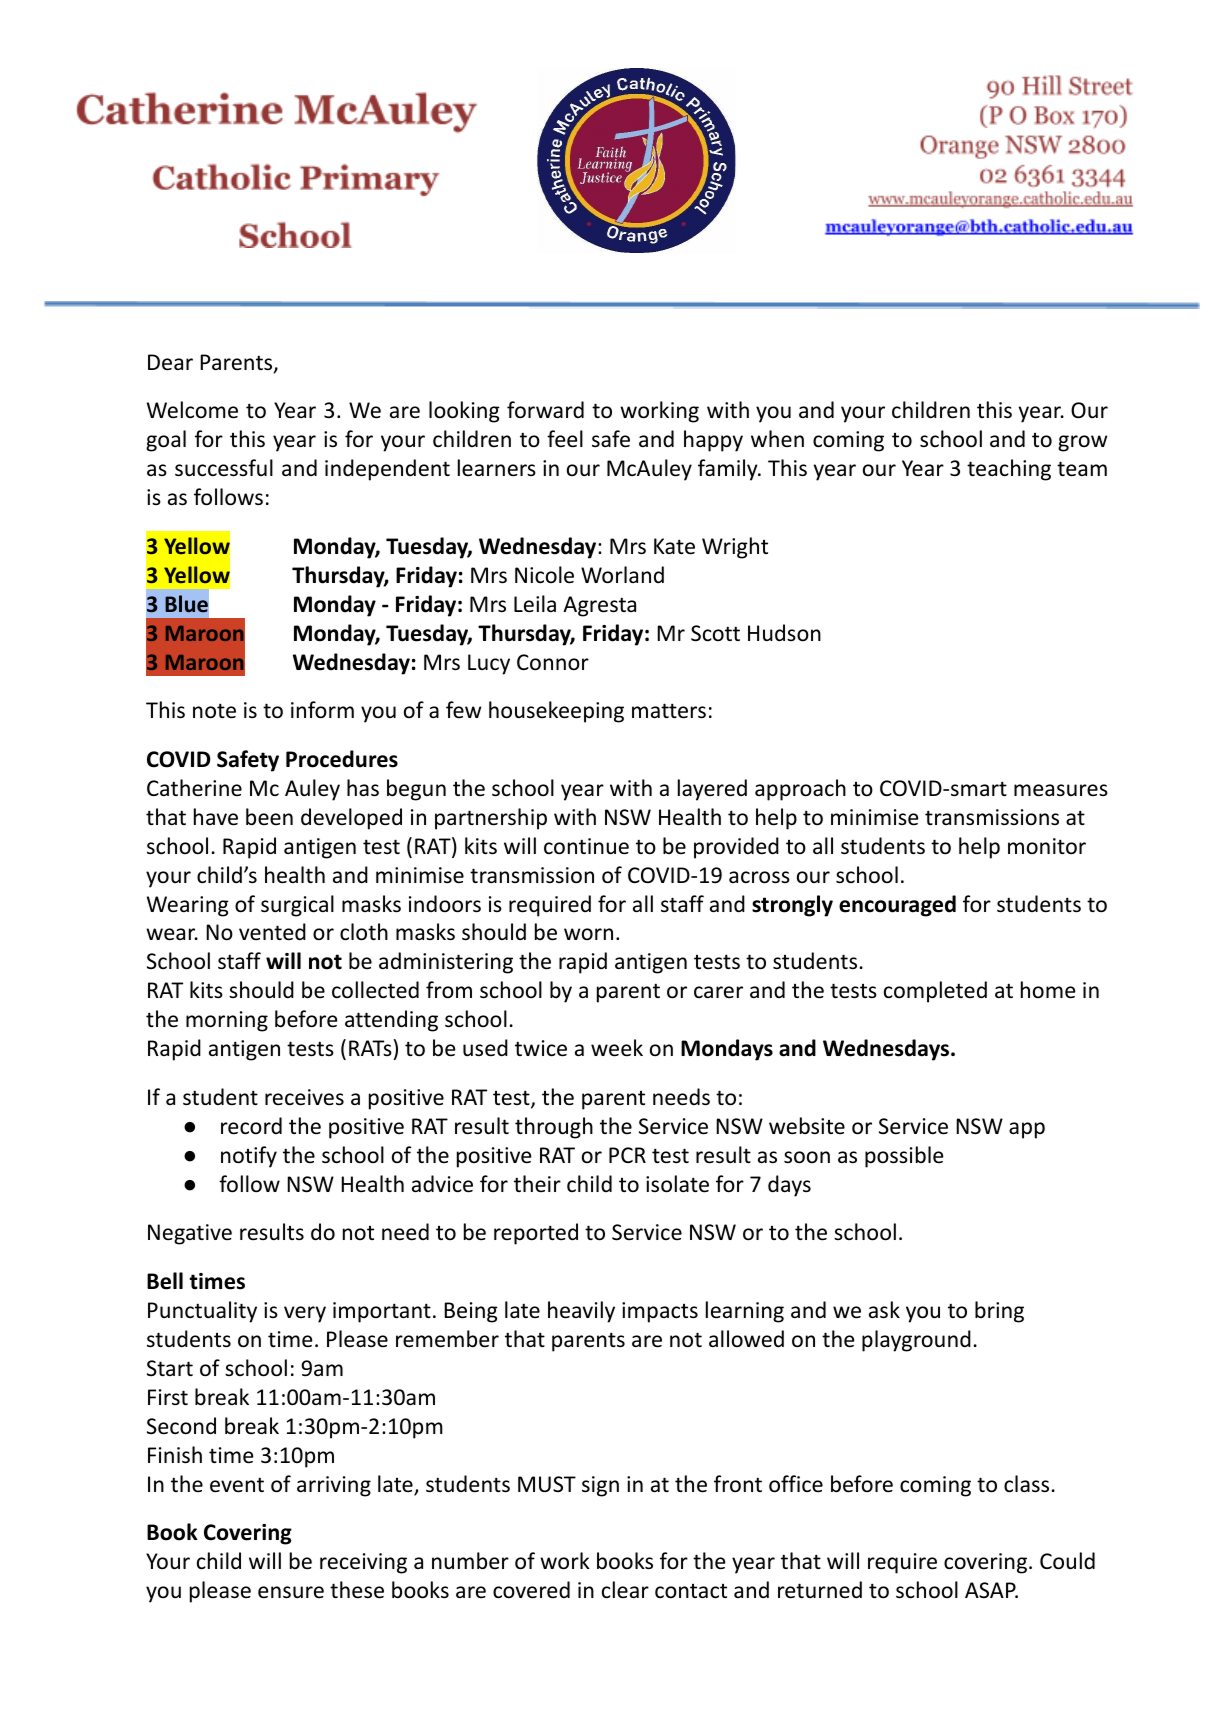 Image resolution: width=1210 pixels, height=1709 pixels. Describe the element at coordinates (305, 1314) in the screenshot. I see `very` at that location.
